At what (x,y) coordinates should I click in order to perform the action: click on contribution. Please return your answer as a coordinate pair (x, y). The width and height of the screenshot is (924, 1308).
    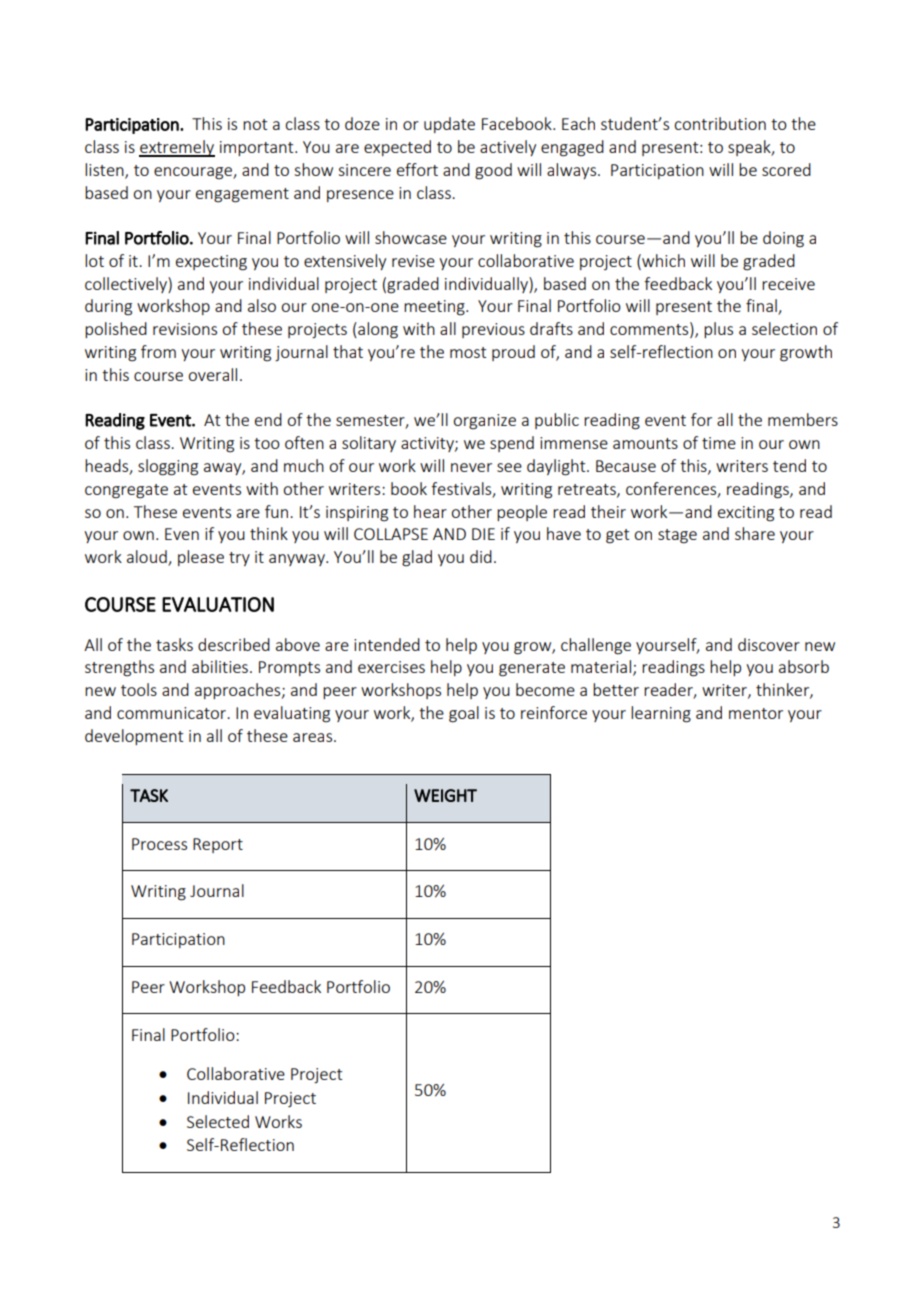
    Looking at the image, I should click on (720, 123).
